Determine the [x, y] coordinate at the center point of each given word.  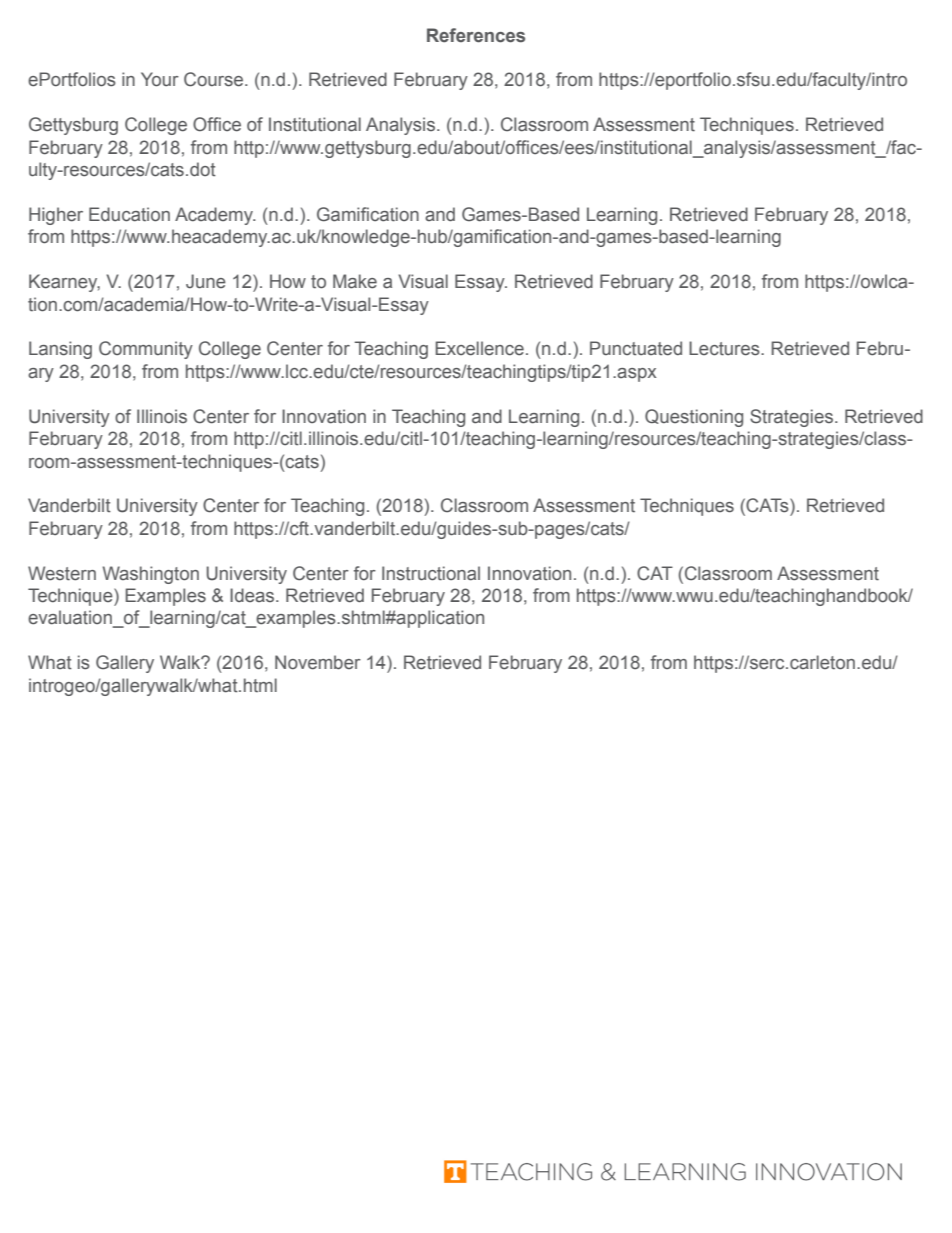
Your [160, 79]
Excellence [480, 348]
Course [215, 79]
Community [146, 350]
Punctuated [636, 348]
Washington [151, 575]
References [476, 35]
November [318, 662]
